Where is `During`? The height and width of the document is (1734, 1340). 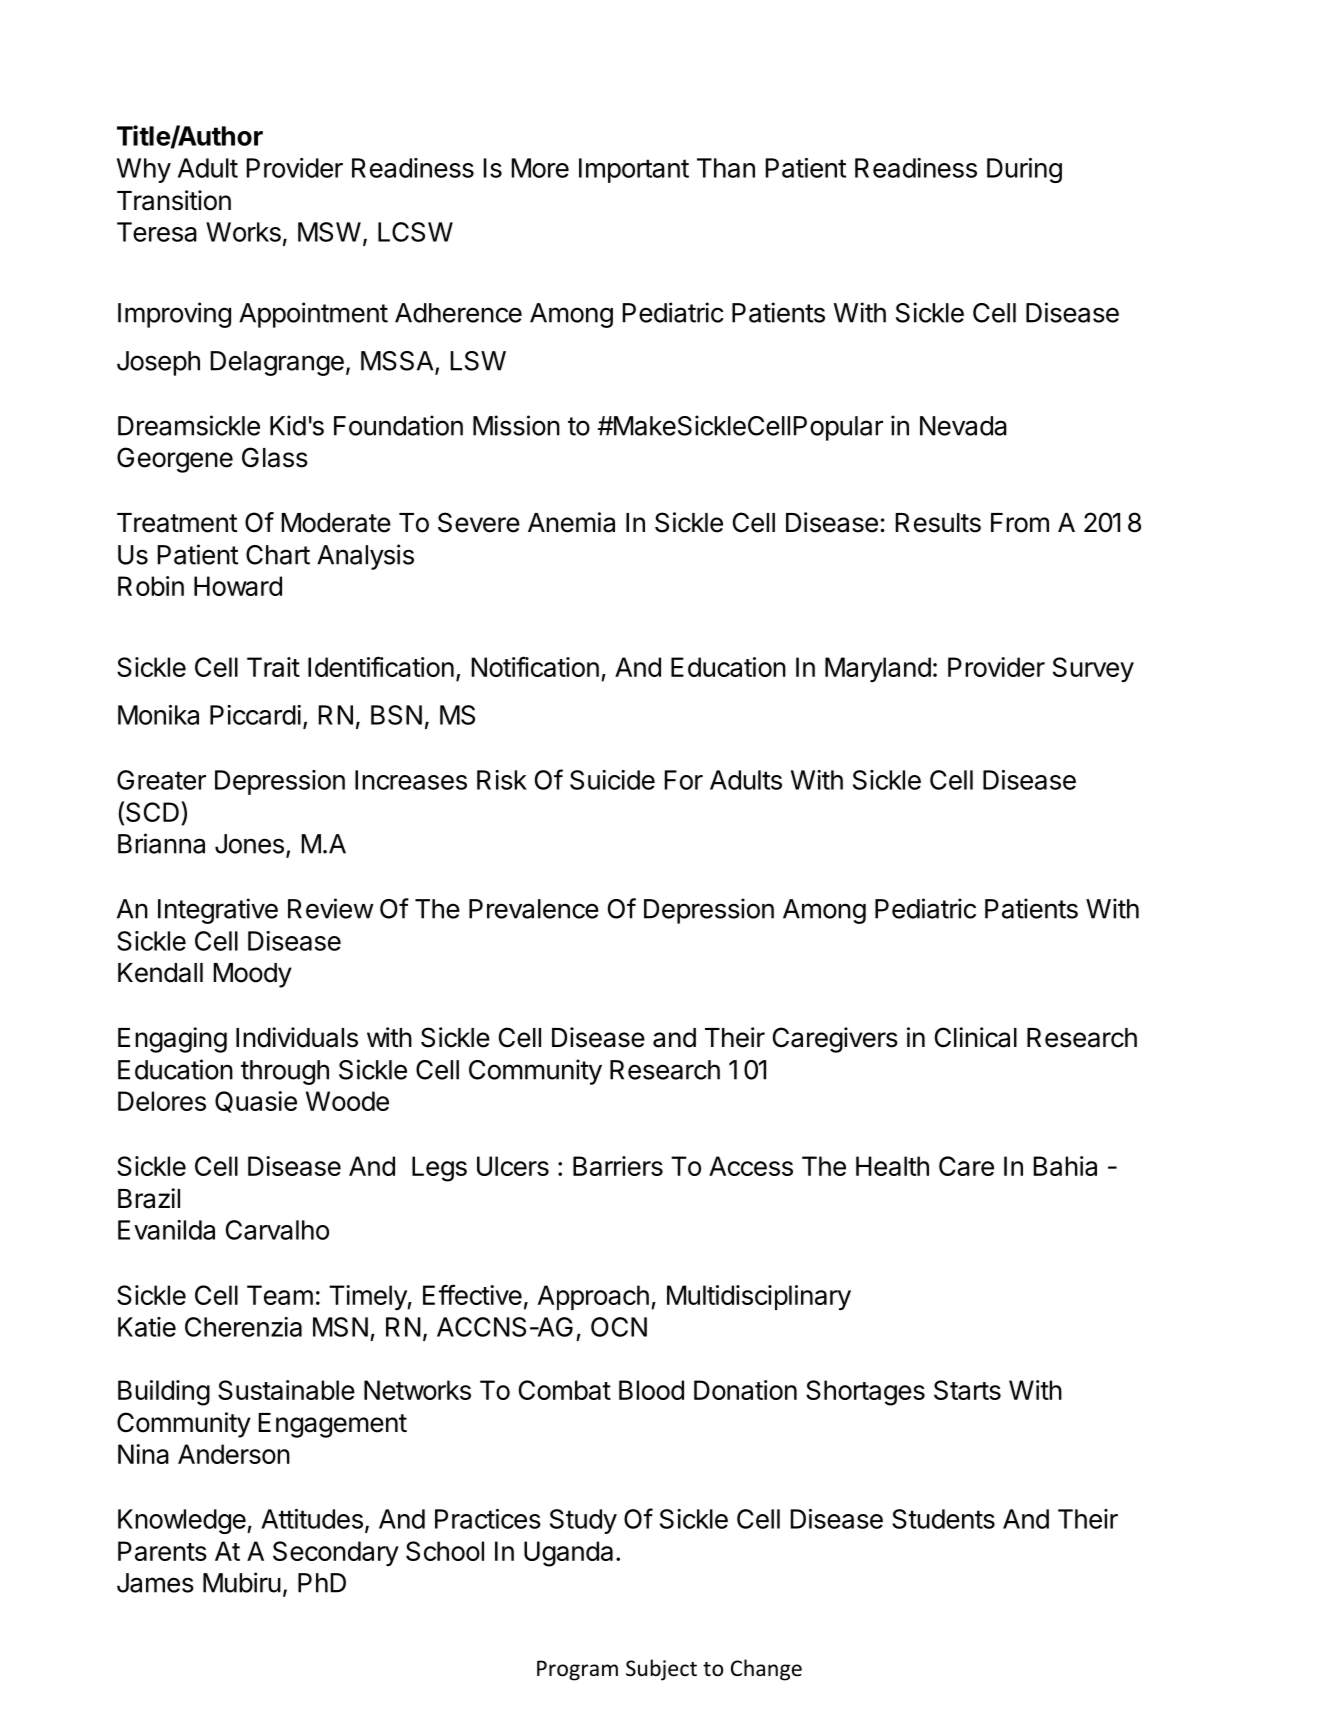
During is located at coordinates (1024, 170).
